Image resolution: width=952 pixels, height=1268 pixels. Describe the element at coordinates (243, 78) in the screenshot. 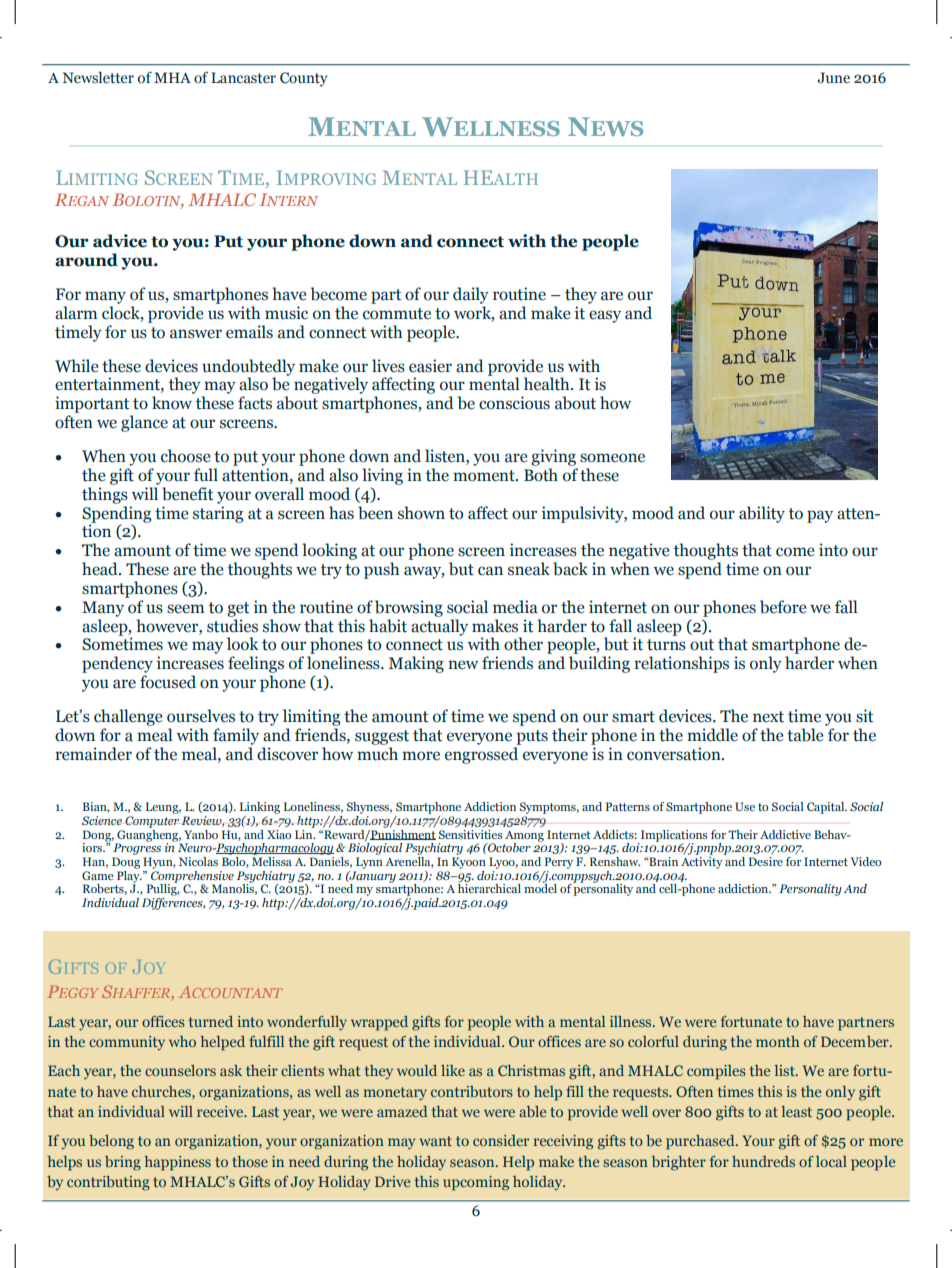

I see `Lancaster` at that location.
